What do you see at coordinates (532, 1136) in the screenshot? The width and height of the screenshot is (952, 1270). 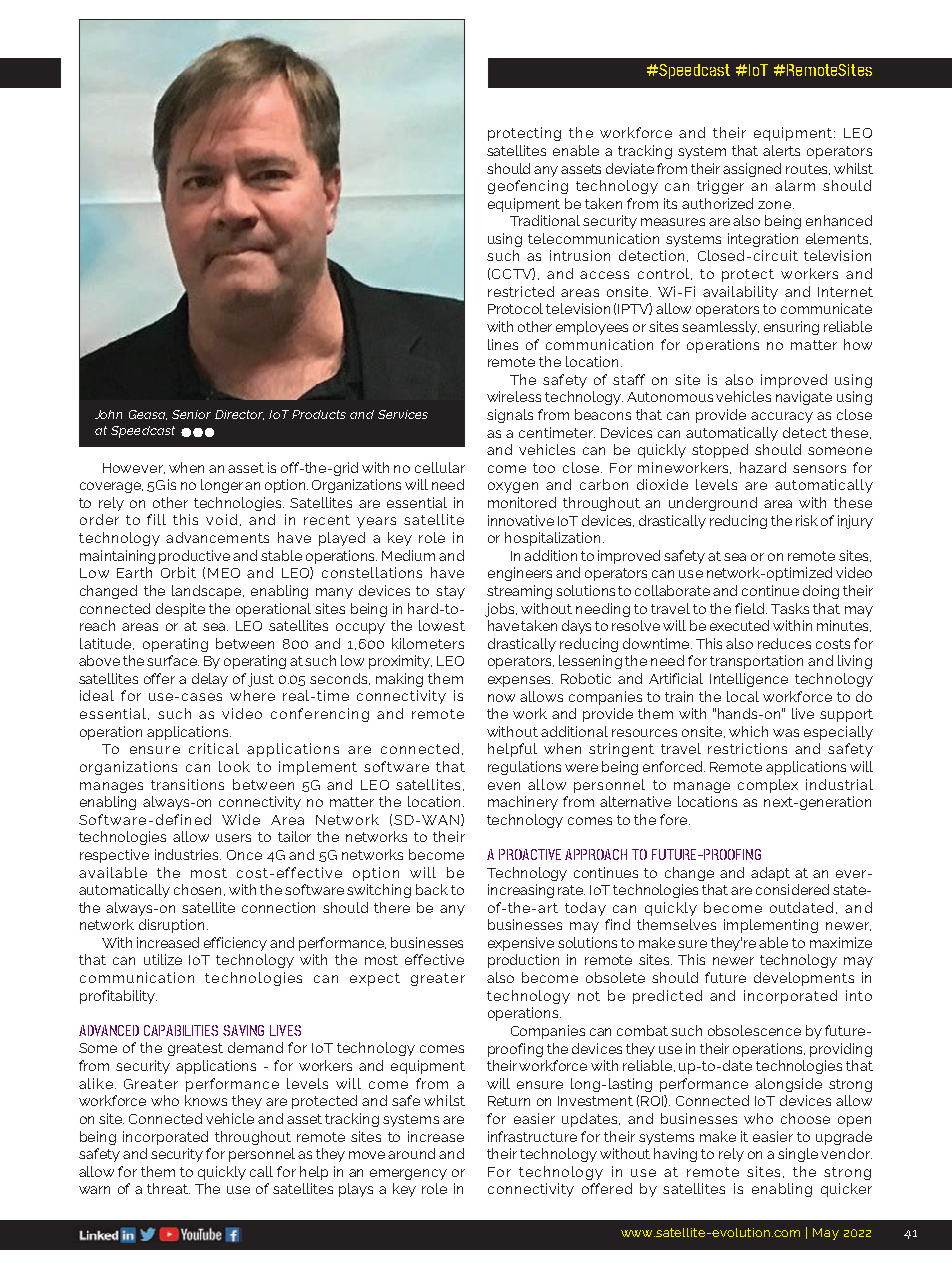 I see `infrastructure` at bounding box center [532, 1136].
